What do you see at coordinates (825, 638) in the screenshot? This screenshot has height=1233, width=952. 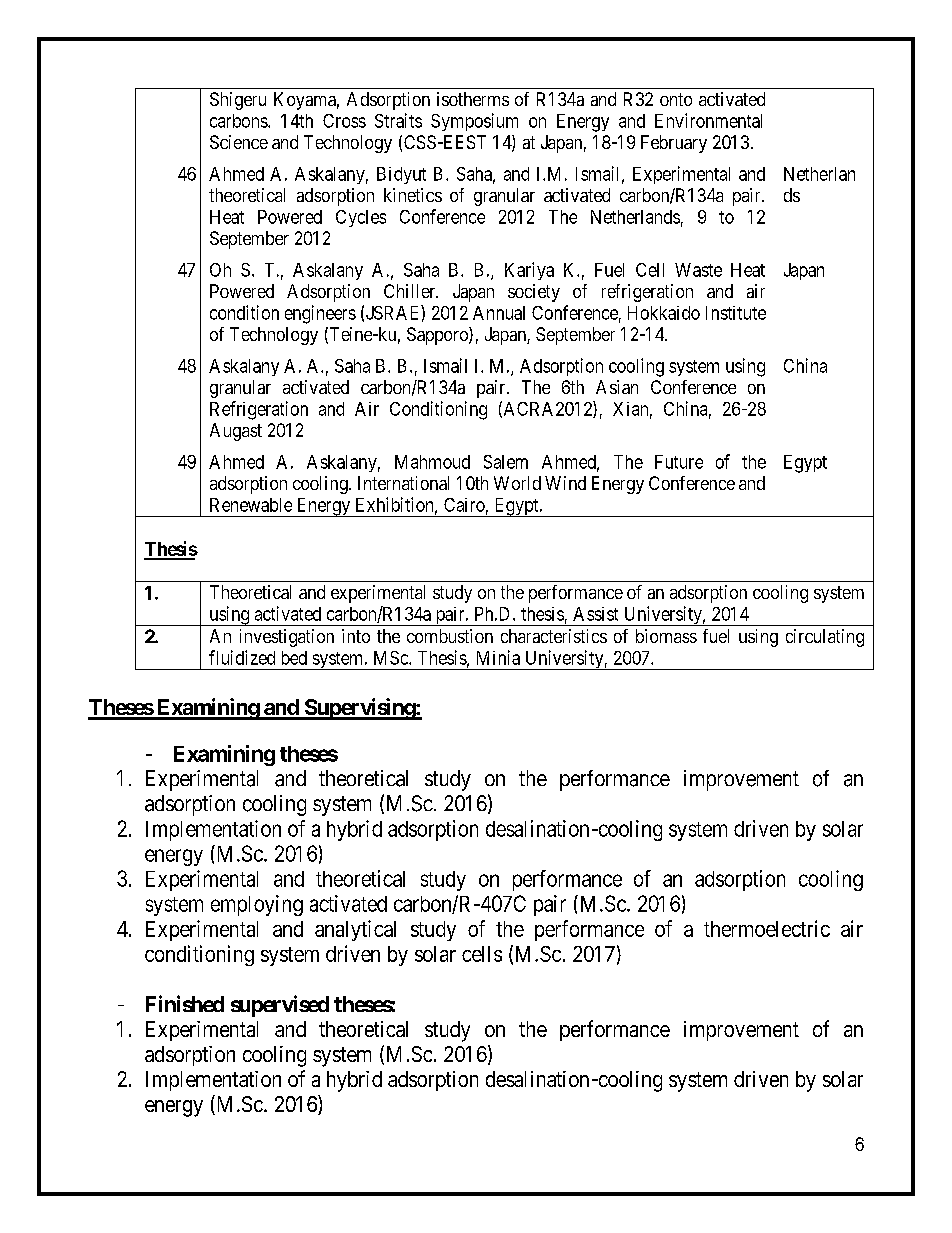 I see `circulating` at bounding box center [825, 638].
